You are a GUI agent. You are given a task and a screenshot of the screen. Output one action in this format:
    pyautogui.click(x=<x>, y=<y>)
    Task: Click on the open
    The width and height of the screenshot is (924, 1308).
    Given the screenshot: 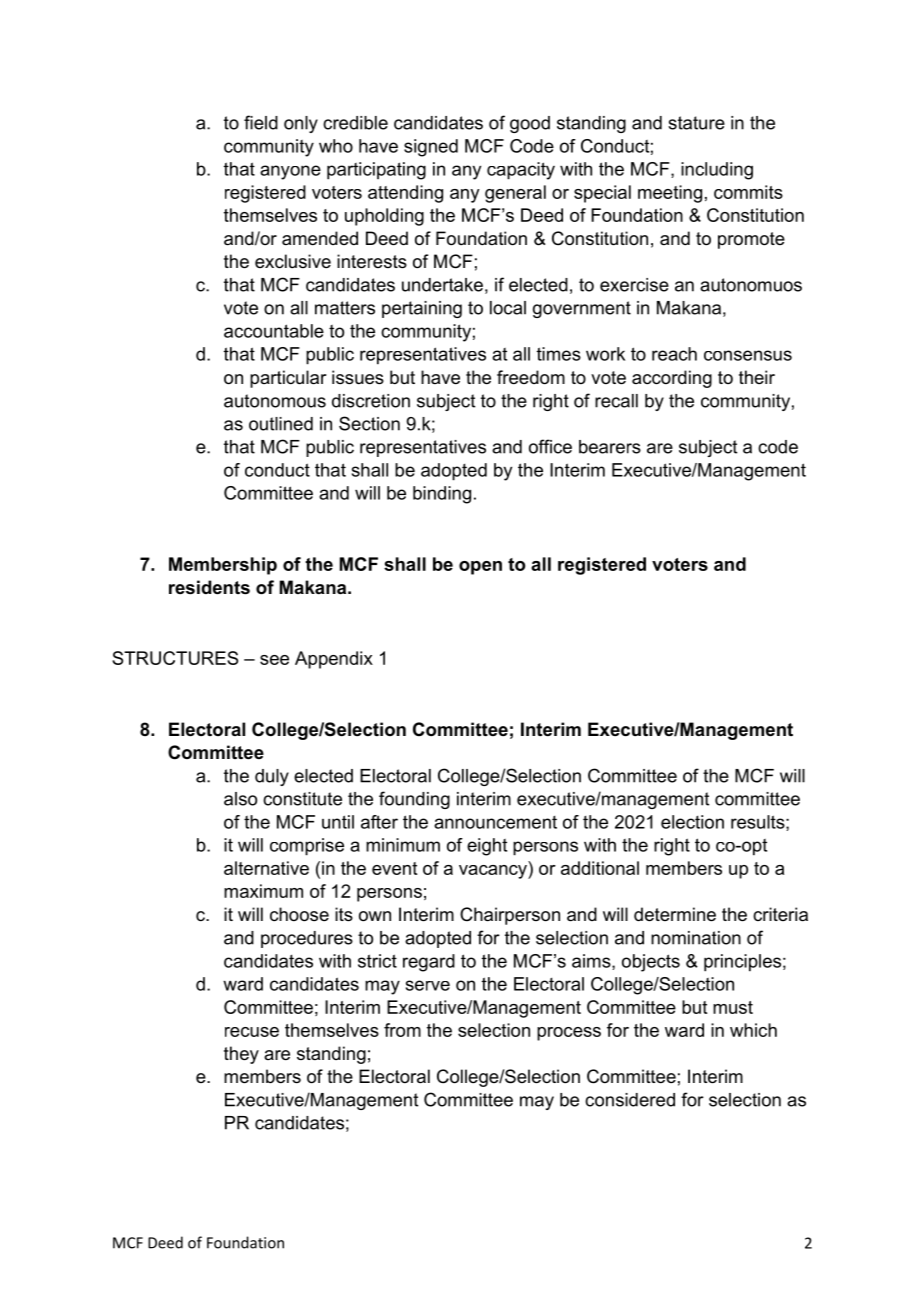 What is the action you would take?
    pyautogui.click(x=480, y=568)
